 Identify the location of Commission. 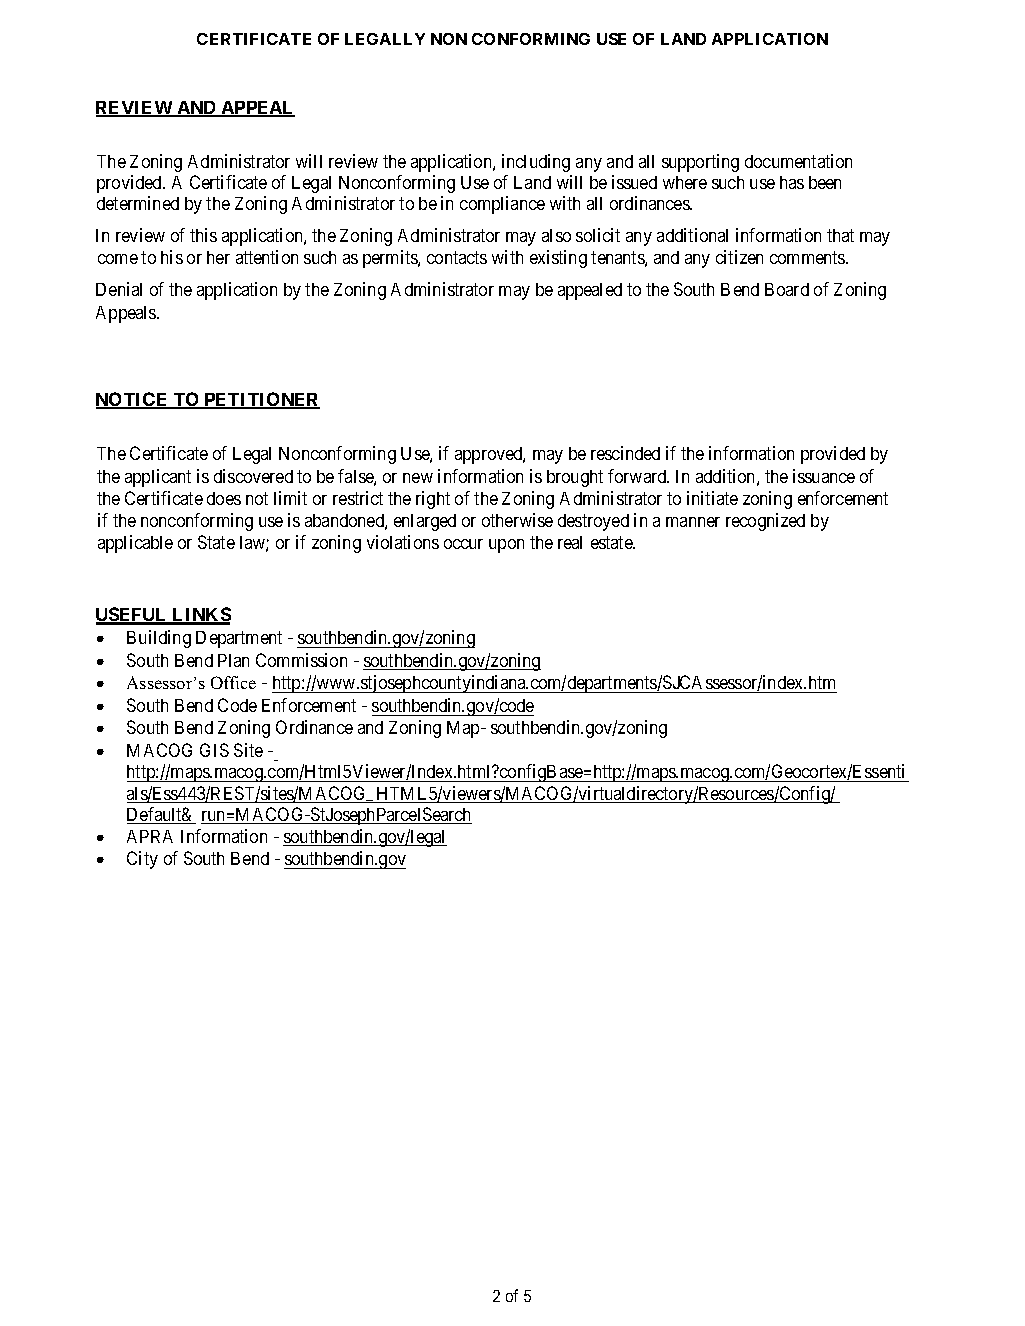
(301, 660).
